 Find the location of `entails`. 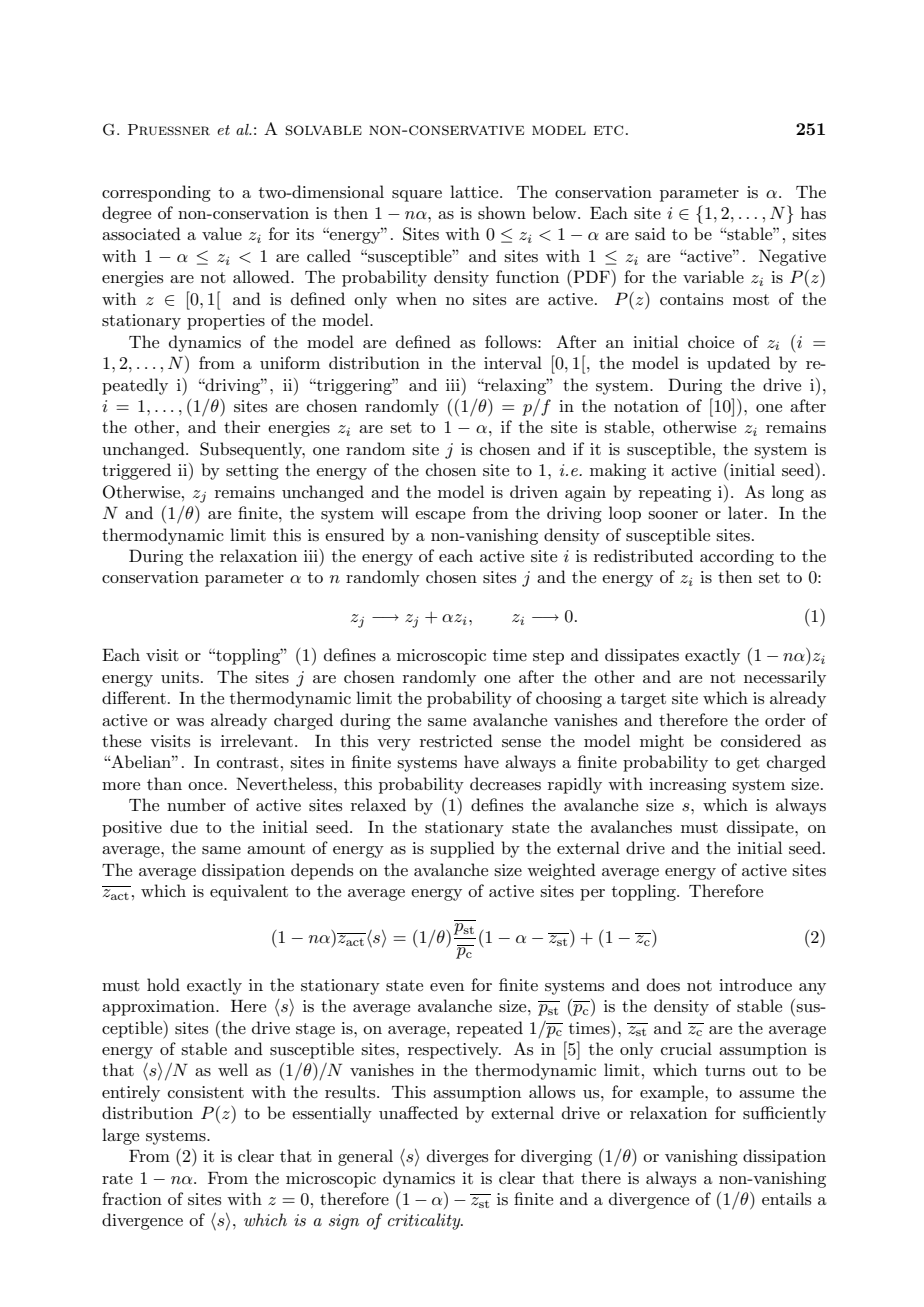

entails is located at coordinates (786, 1198).
